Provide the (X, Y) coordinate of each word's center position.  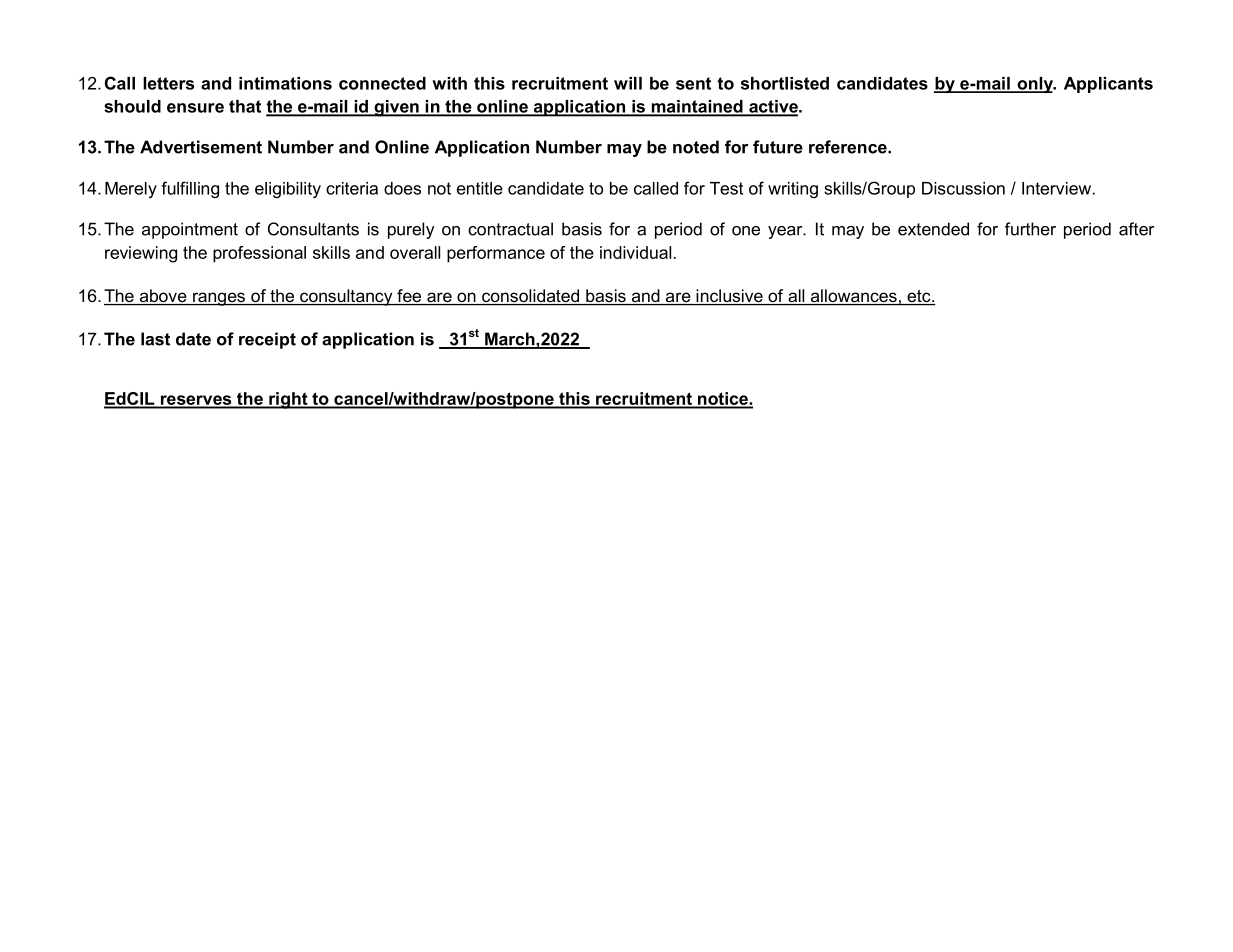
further (1030, 229)
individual (635, 252)
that (245, 106)
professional (259, 254)
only (1035, 85)
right (288, 400)
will (628, 83)
